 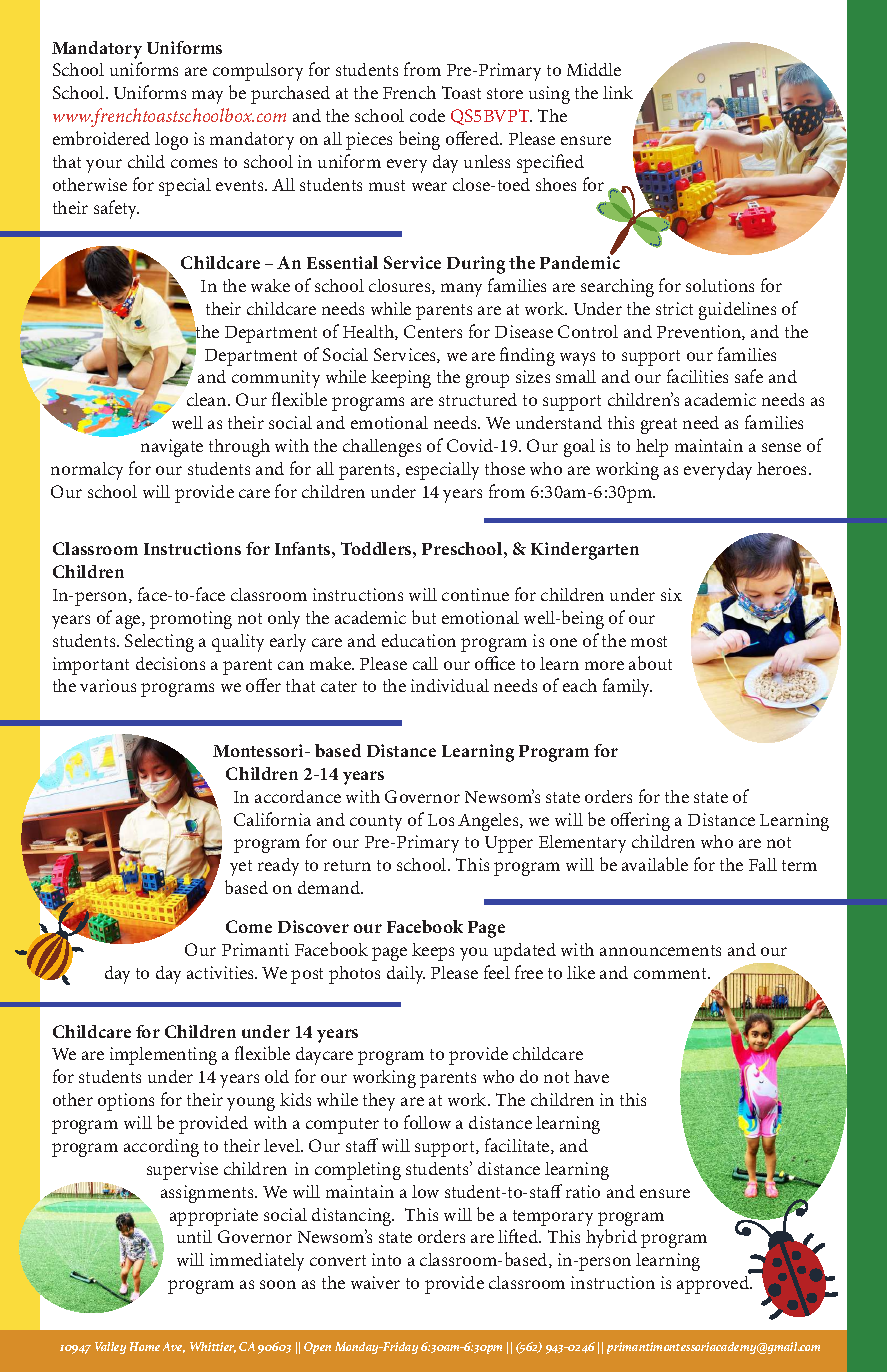 What do you see at coordinates (241, 868) in the screenshot?
I see `yet` at bounding box center [241, 868].
